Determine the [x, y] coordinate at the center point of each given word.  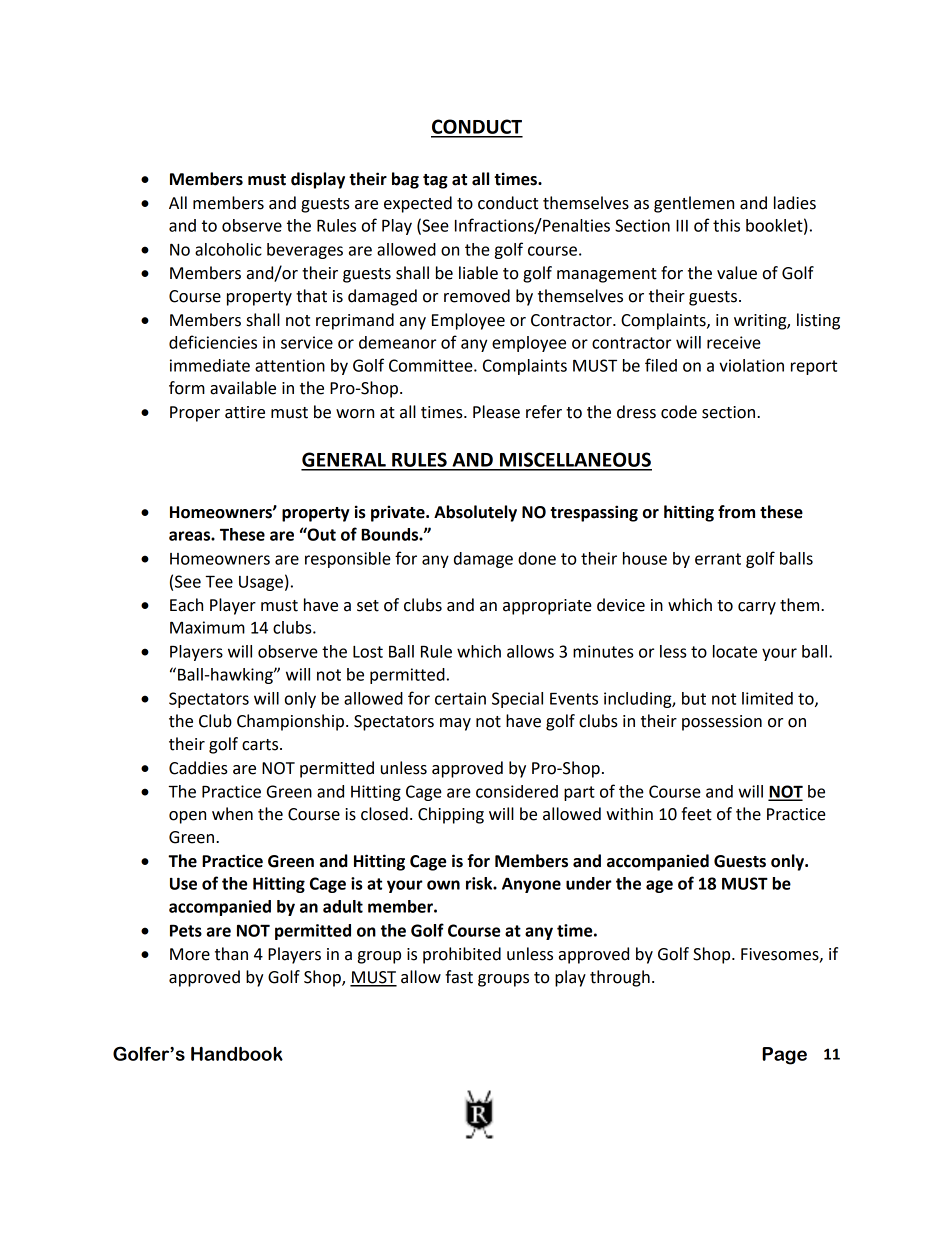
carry [757, 608]
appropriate [547, 607]
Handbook [237, 1054]
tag [435, 181]
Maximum [207, 627]
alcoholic [228, 249]
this [726, 225]
